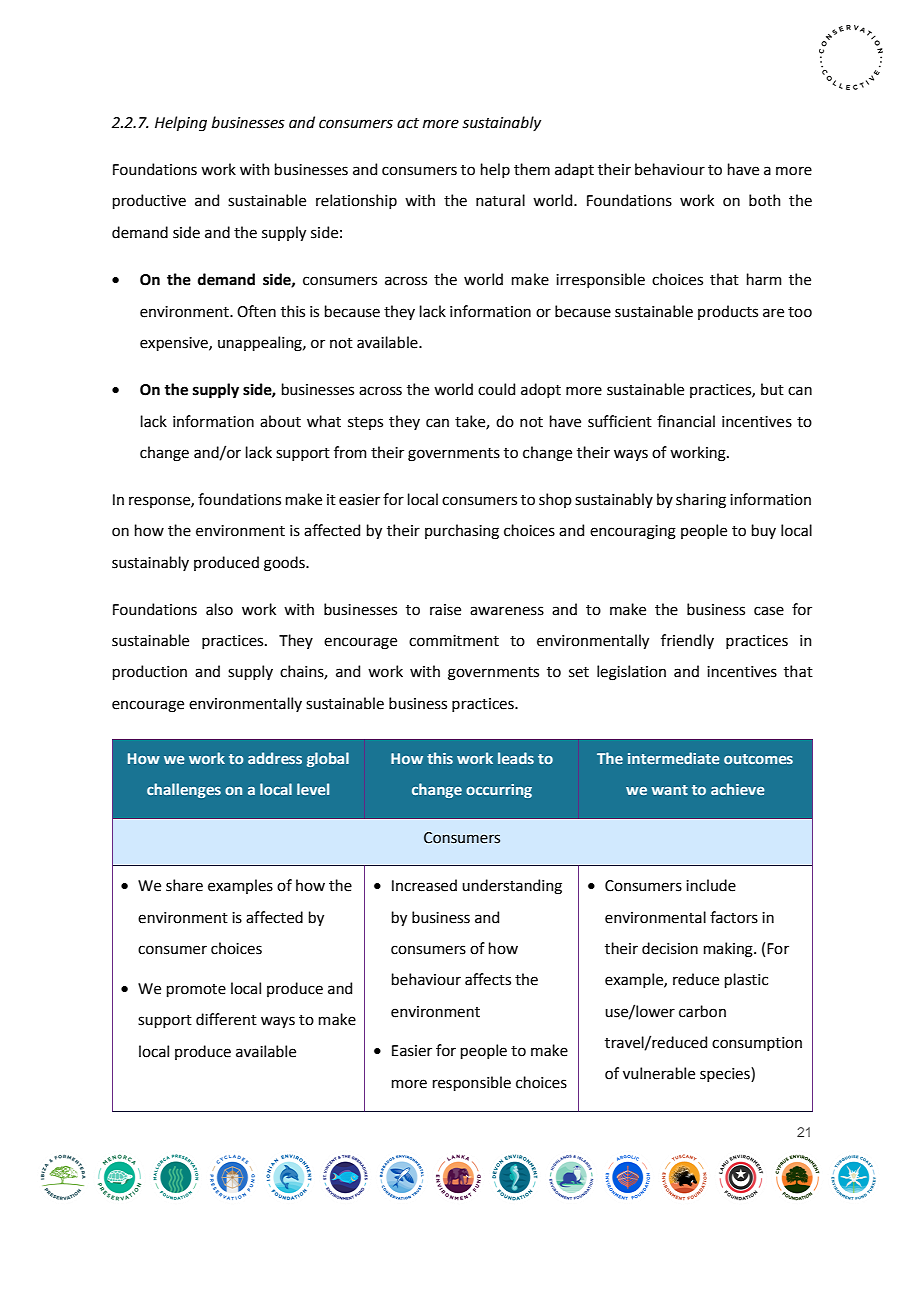 The height and width of the screenshot is (1308, 924). Describe the element at coordinates (738, 789) in the screenshot. I see `achieve` at that location.
